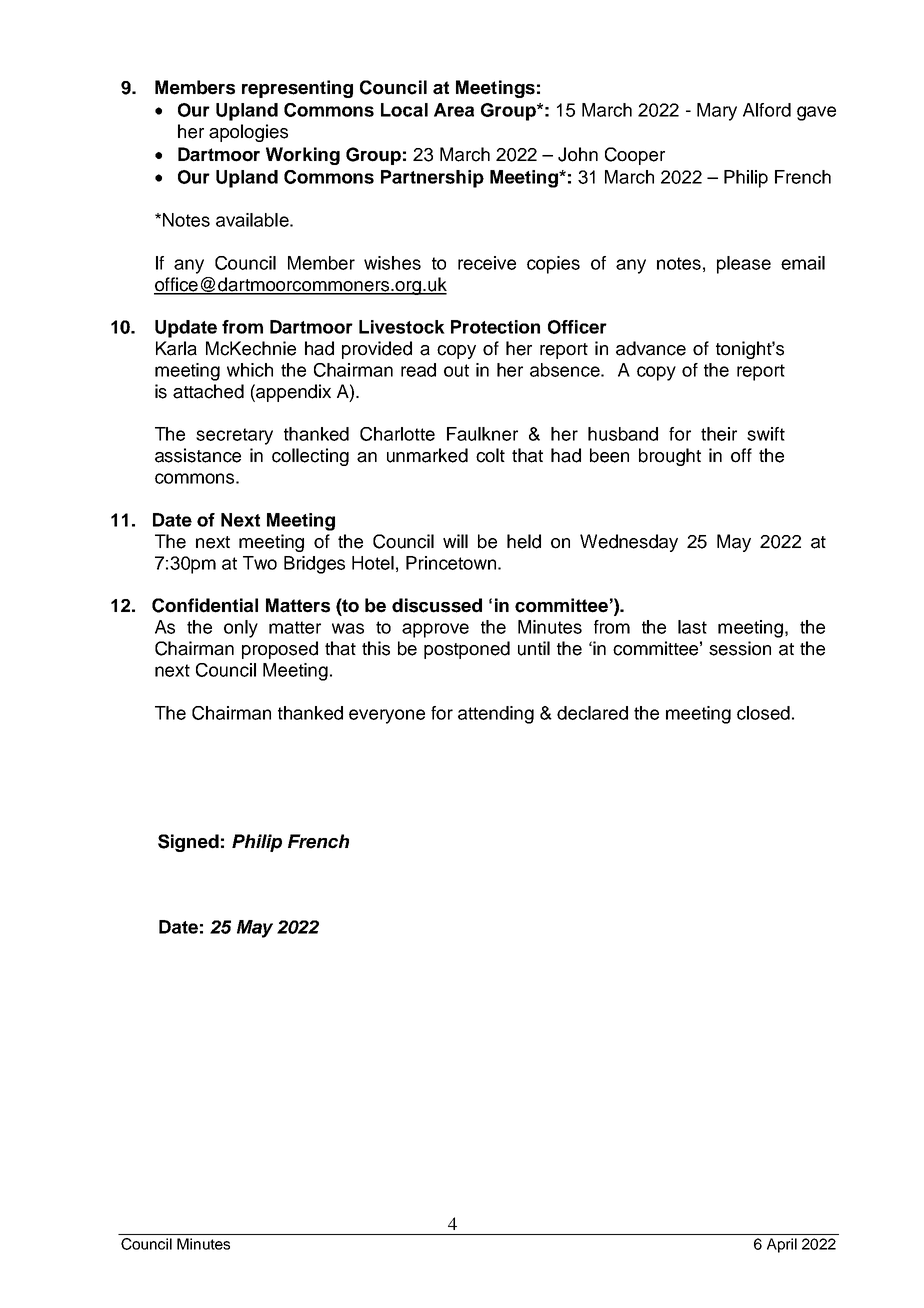  Describe the element at coordinates (248, 133) in the document. I see `apologies` at that location.
